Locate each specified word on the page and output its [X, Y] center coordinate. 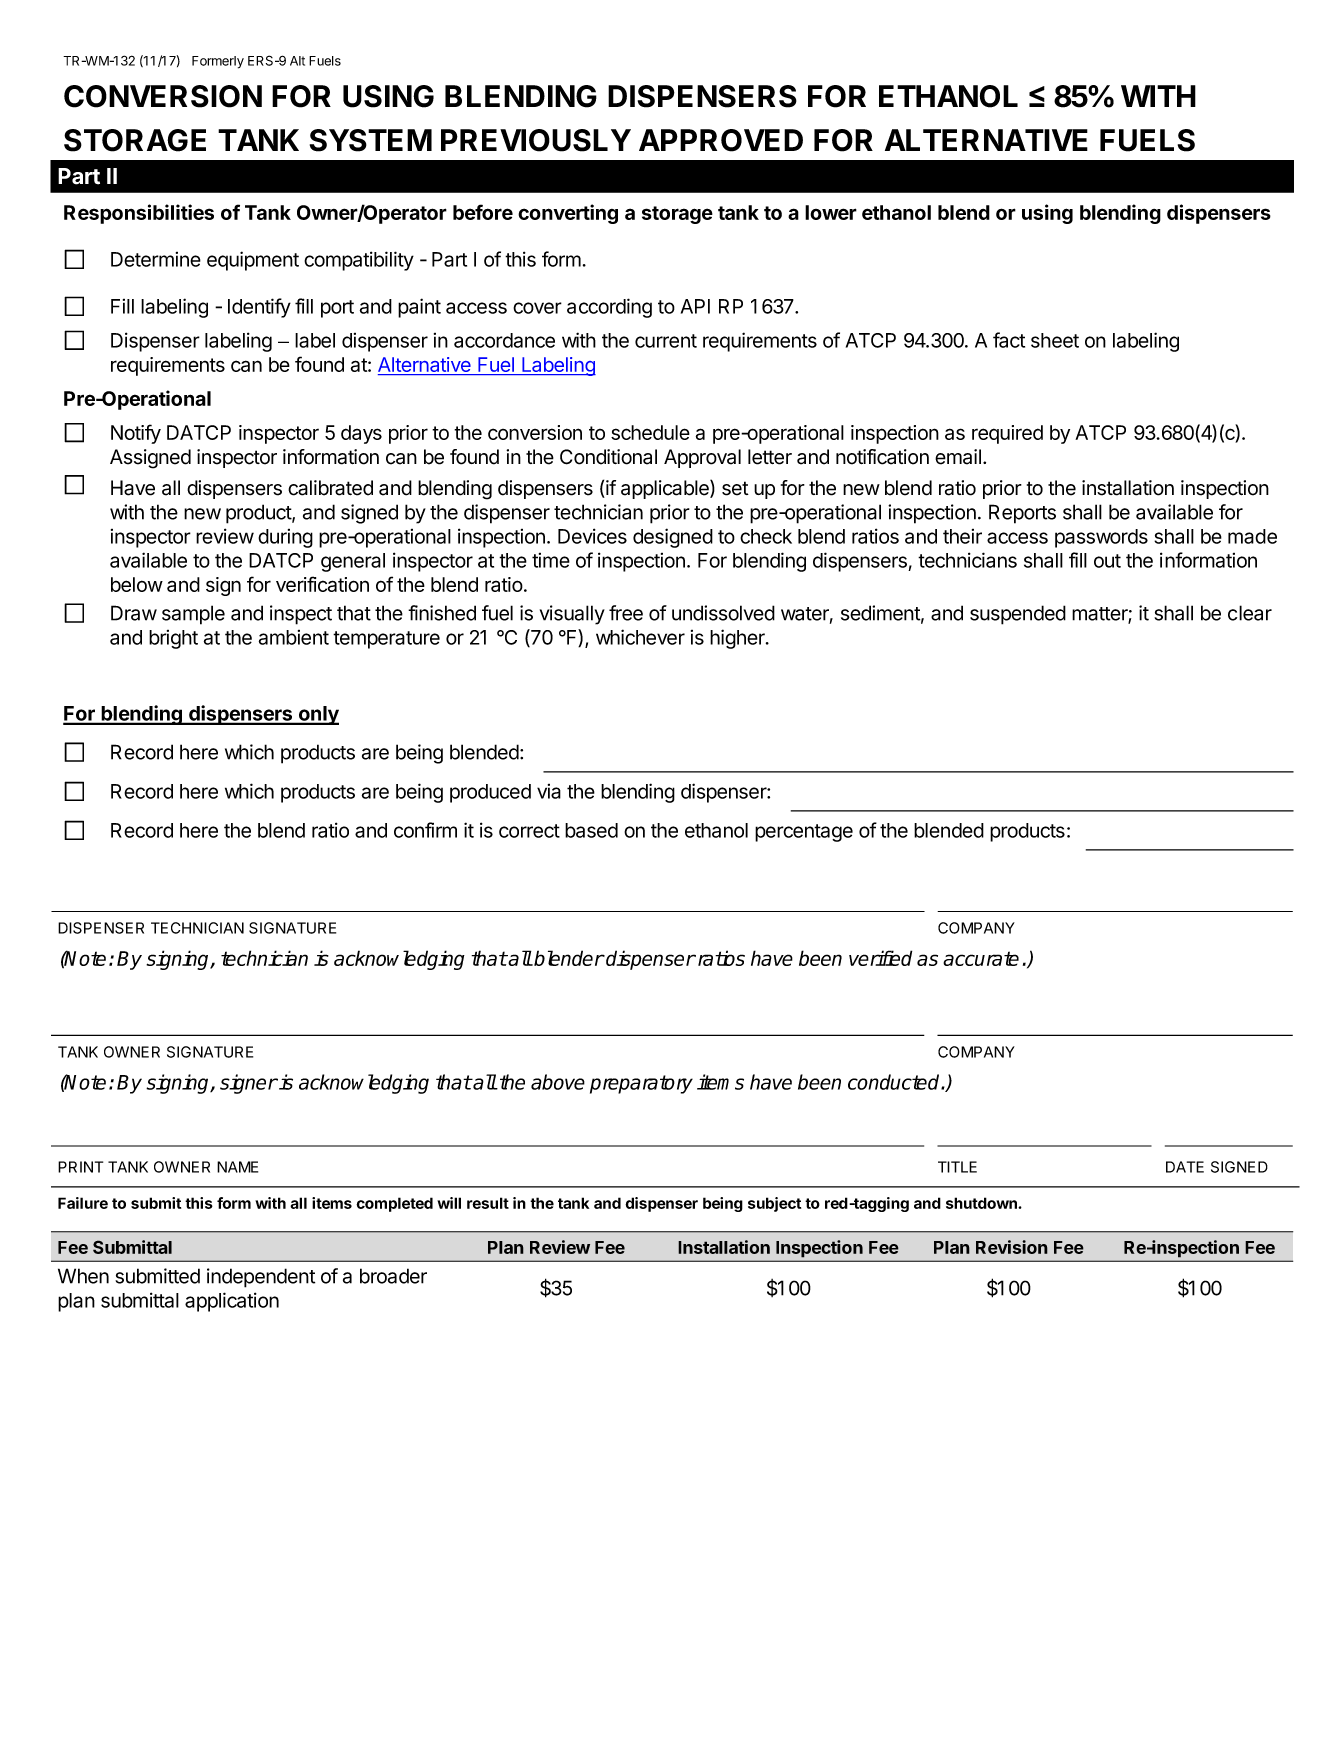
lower [831, 212]
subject [774, 1204]
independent [261, 1278]
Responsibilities [139, 214]
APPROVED [721, 140]
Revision [1012, 1247]
